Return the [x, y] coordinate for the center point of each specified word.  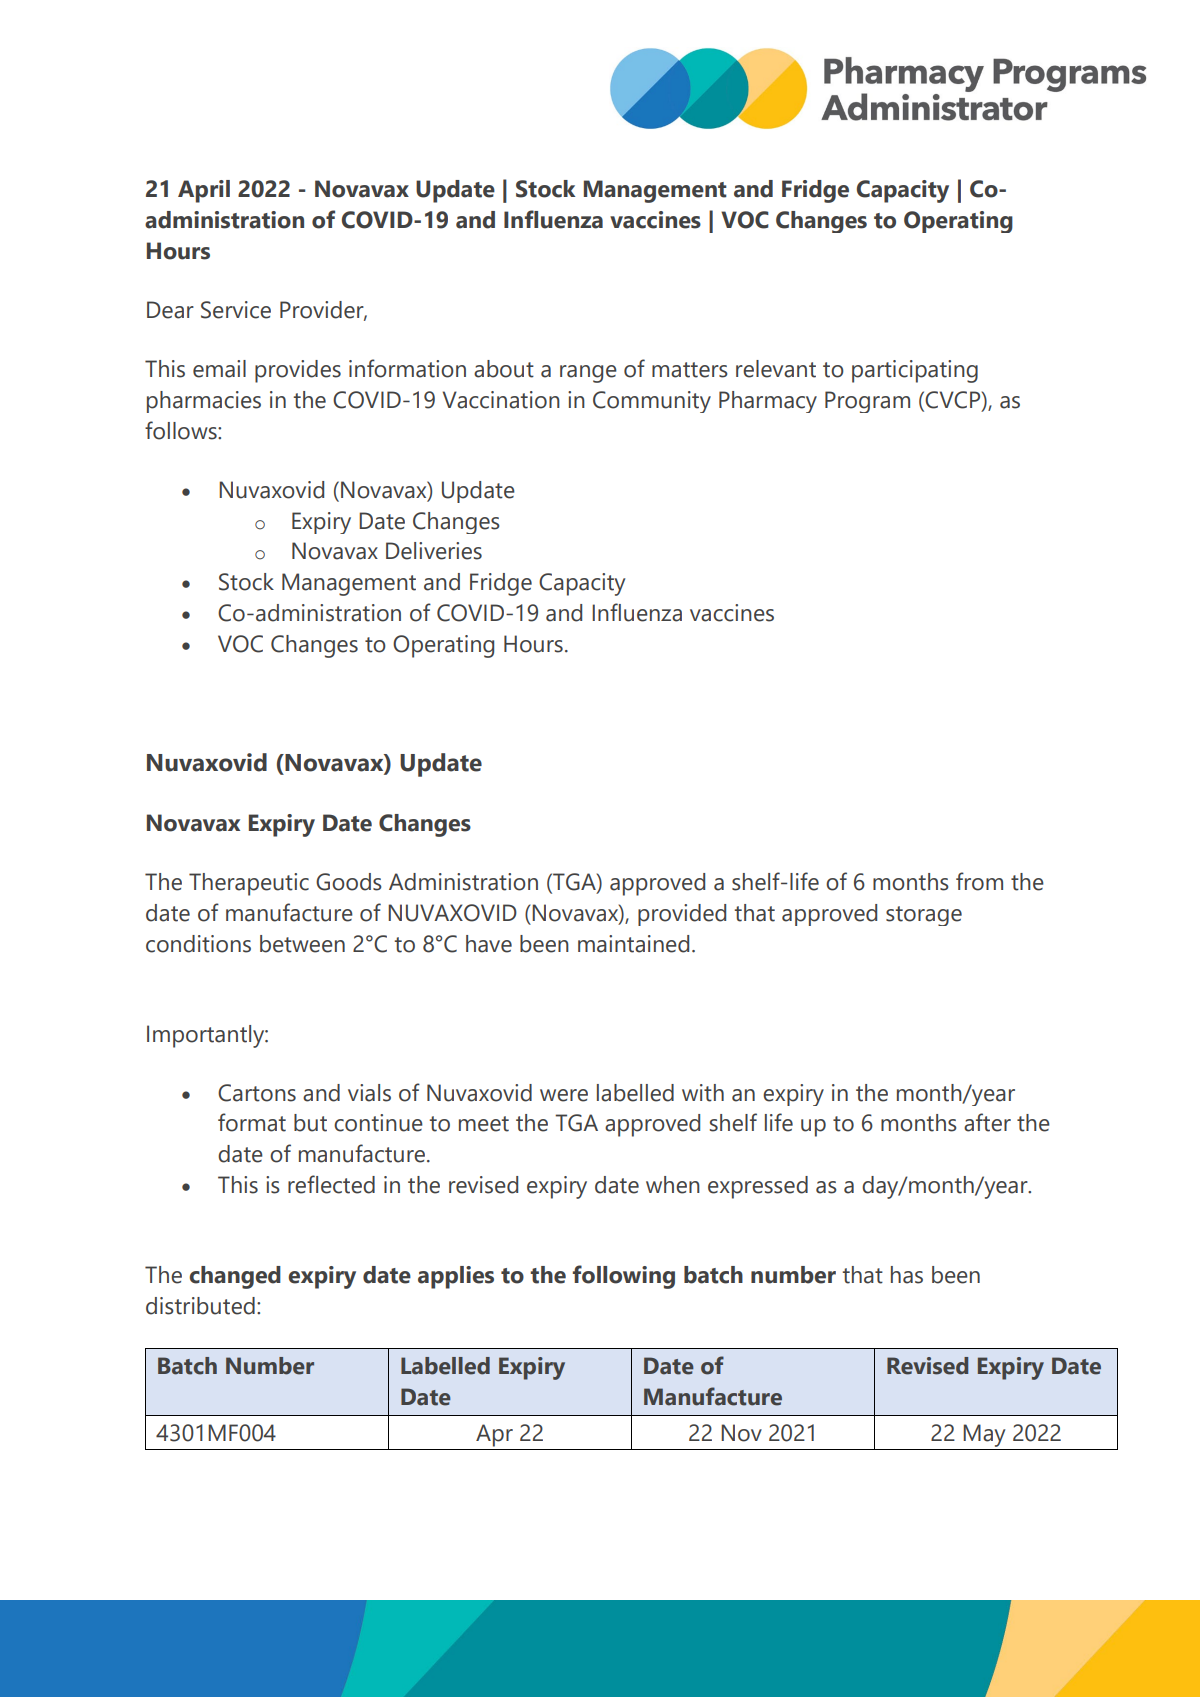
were [564, 1095]
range [588, 374]
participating [915, 371]
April [204, 191]
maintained [633, 944]
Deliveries [434, 551]
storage [924, 916]
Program [867, 402]
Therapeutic [249, 884]
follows [182, 430]
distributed [200, 1306]
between [302, 944]
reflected [331, 1184]
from [979, 881]
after [987, 1122]
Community [652, 402]
